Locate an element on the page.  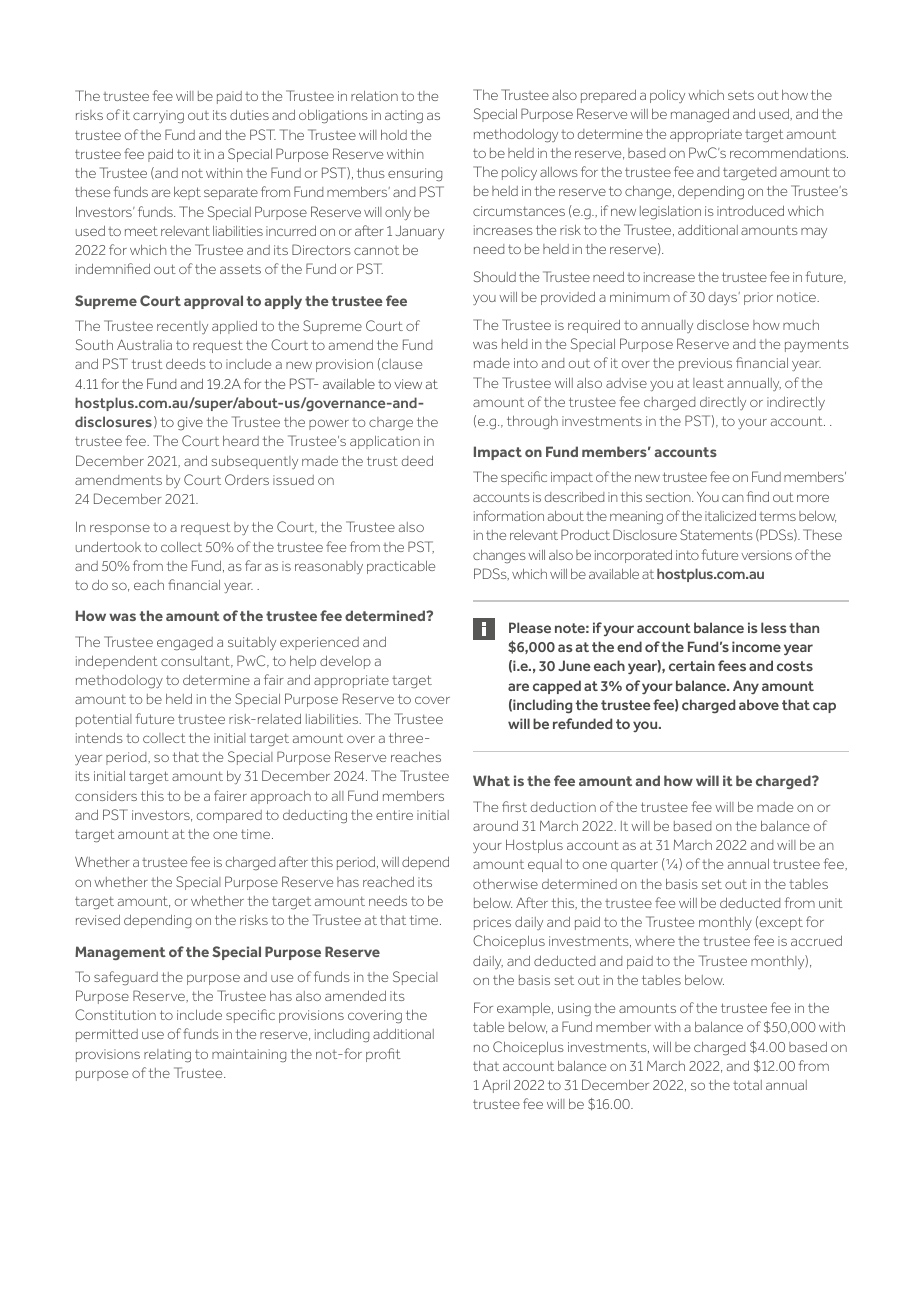
April is located at coordinates (496, 1086).
